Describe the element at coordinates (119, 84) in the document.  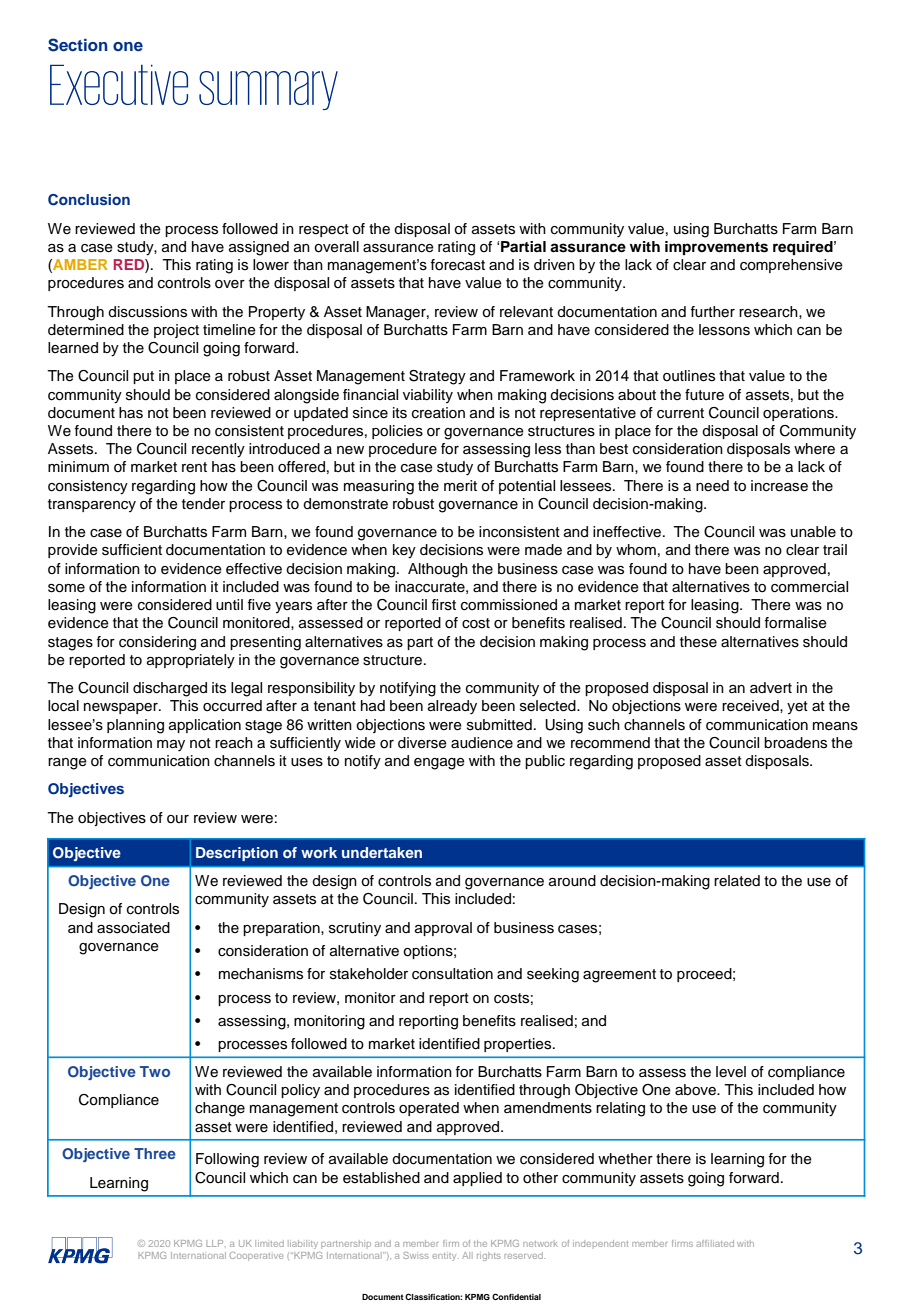
I see `Executive` at that location.
